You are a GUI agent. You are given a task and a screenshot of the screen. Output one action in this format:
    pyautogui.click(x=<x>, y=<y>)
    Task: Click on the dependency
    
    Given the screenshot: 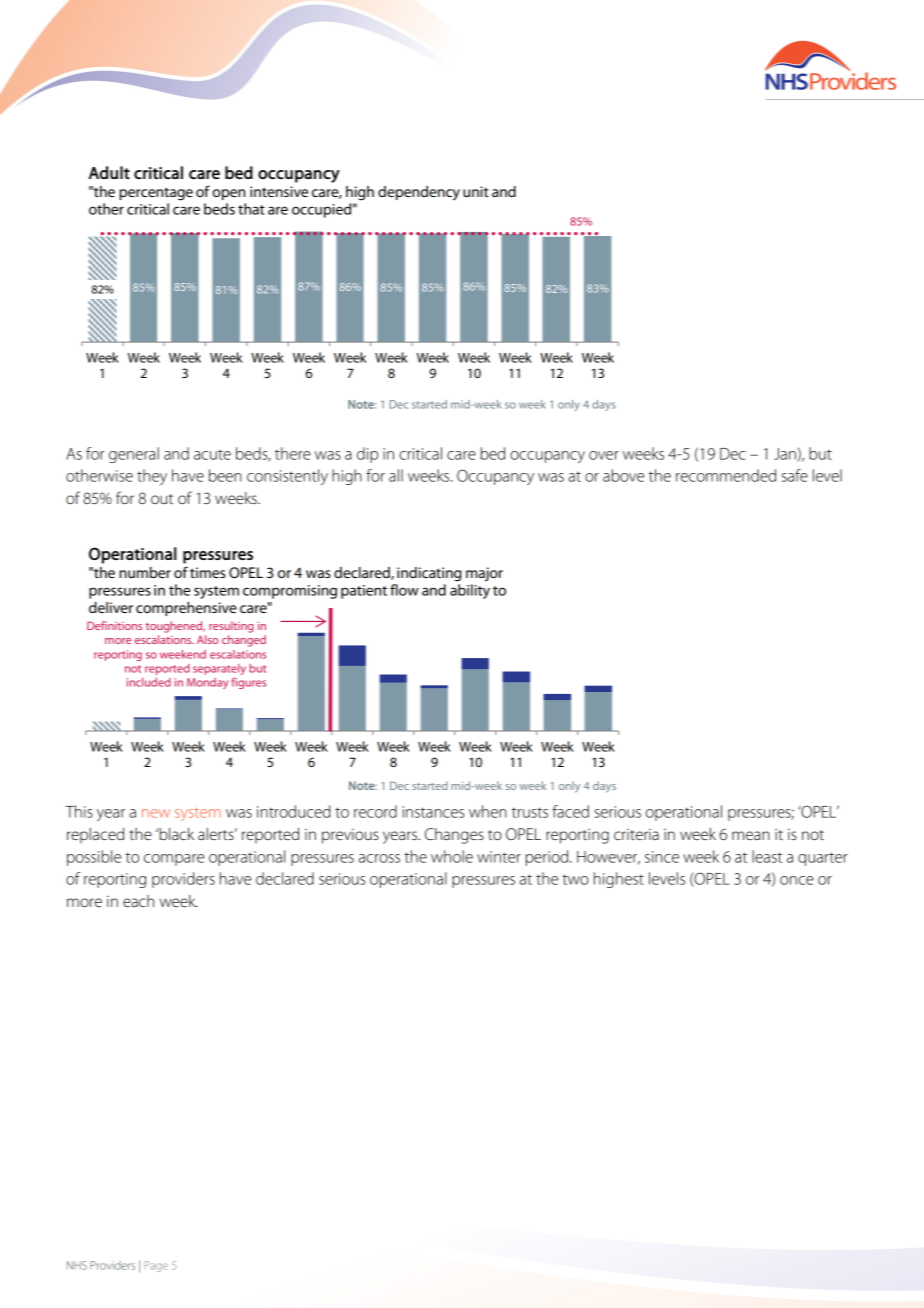 What is the action you would take?
    pyautogui.click(x=419, y=193)
